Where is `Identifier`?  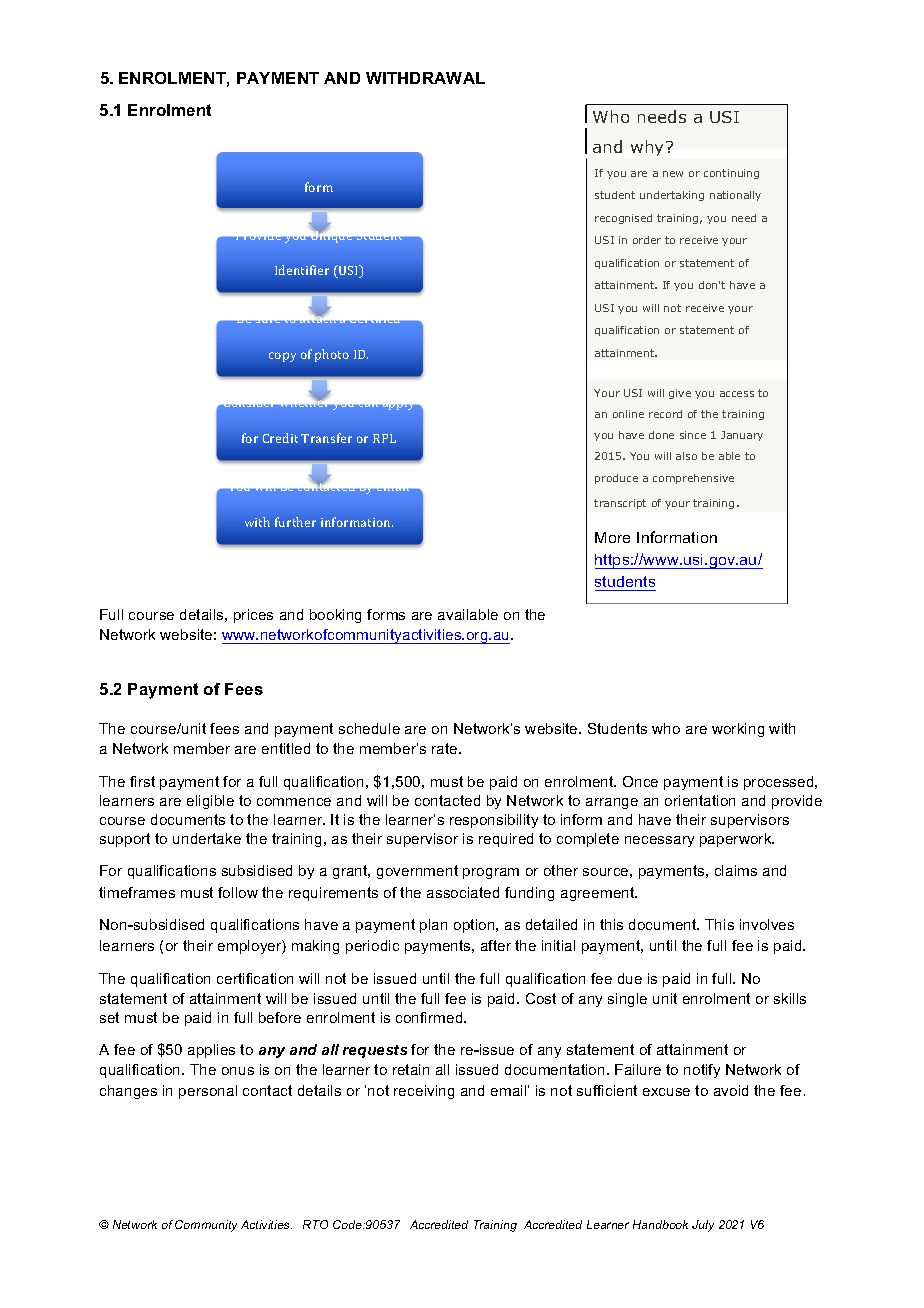
Identifier is located at coordinates (302, 270).
